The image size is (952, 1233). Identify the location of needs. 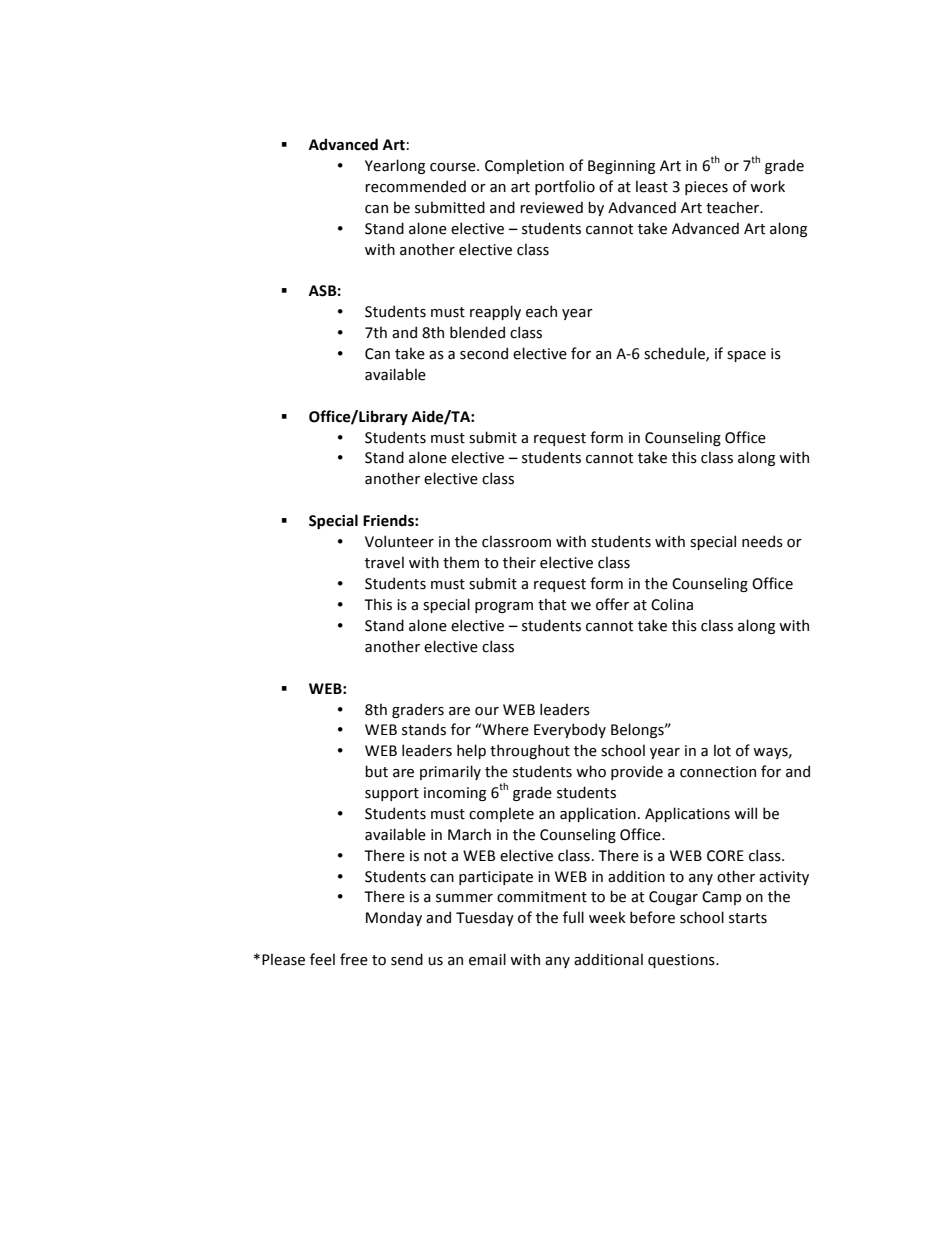
(762, 541).
